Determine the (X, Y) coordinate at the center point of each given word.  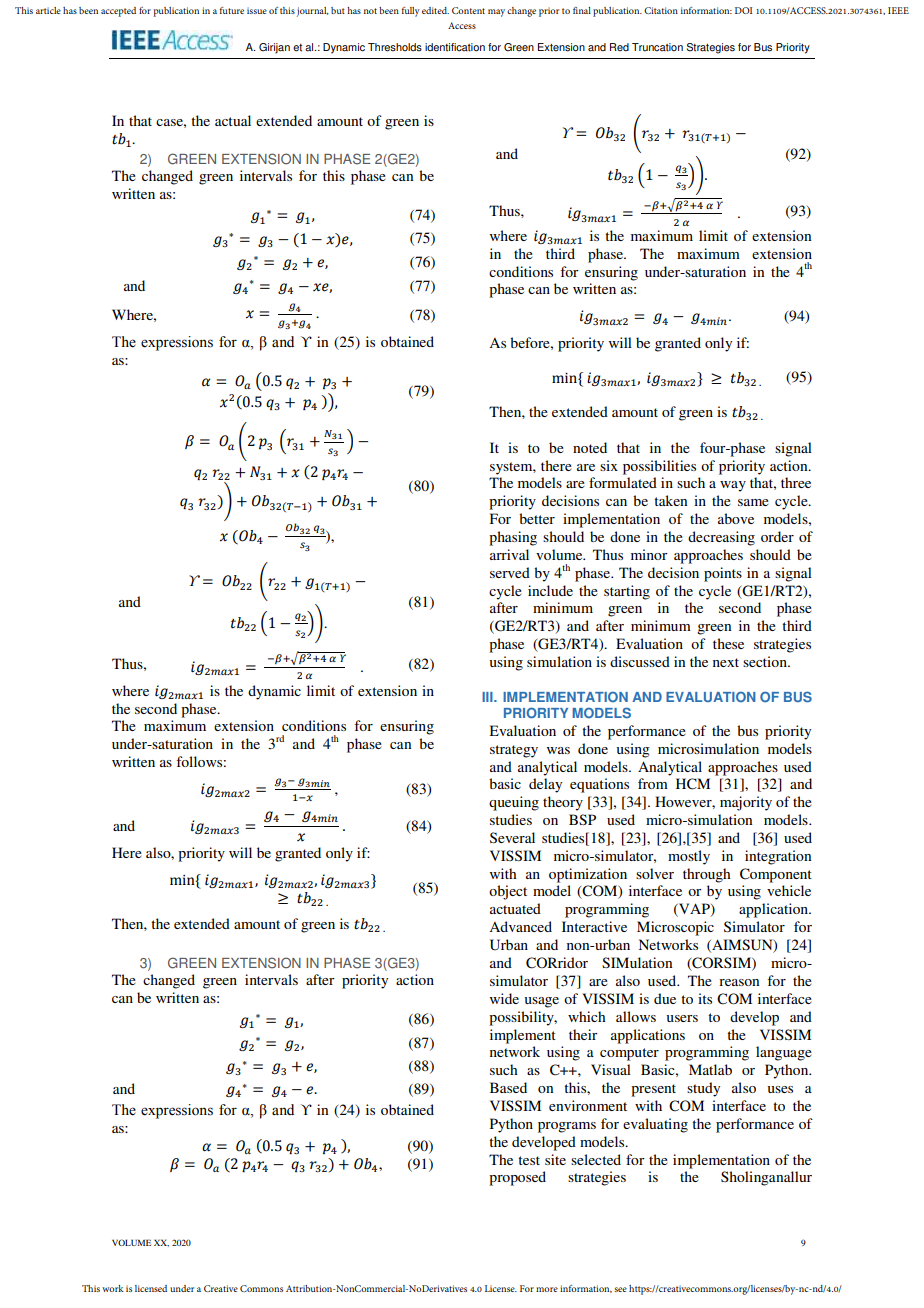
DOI (743, 10)
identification (455, 47)
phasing (513, 538)
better (537, 518)
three (796, 482)
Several (512, 837)
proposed (517, 1178)
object (508, 892)
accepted (118, 12)
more (547, 1289)
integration (778, 857)
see (620, 1289)
